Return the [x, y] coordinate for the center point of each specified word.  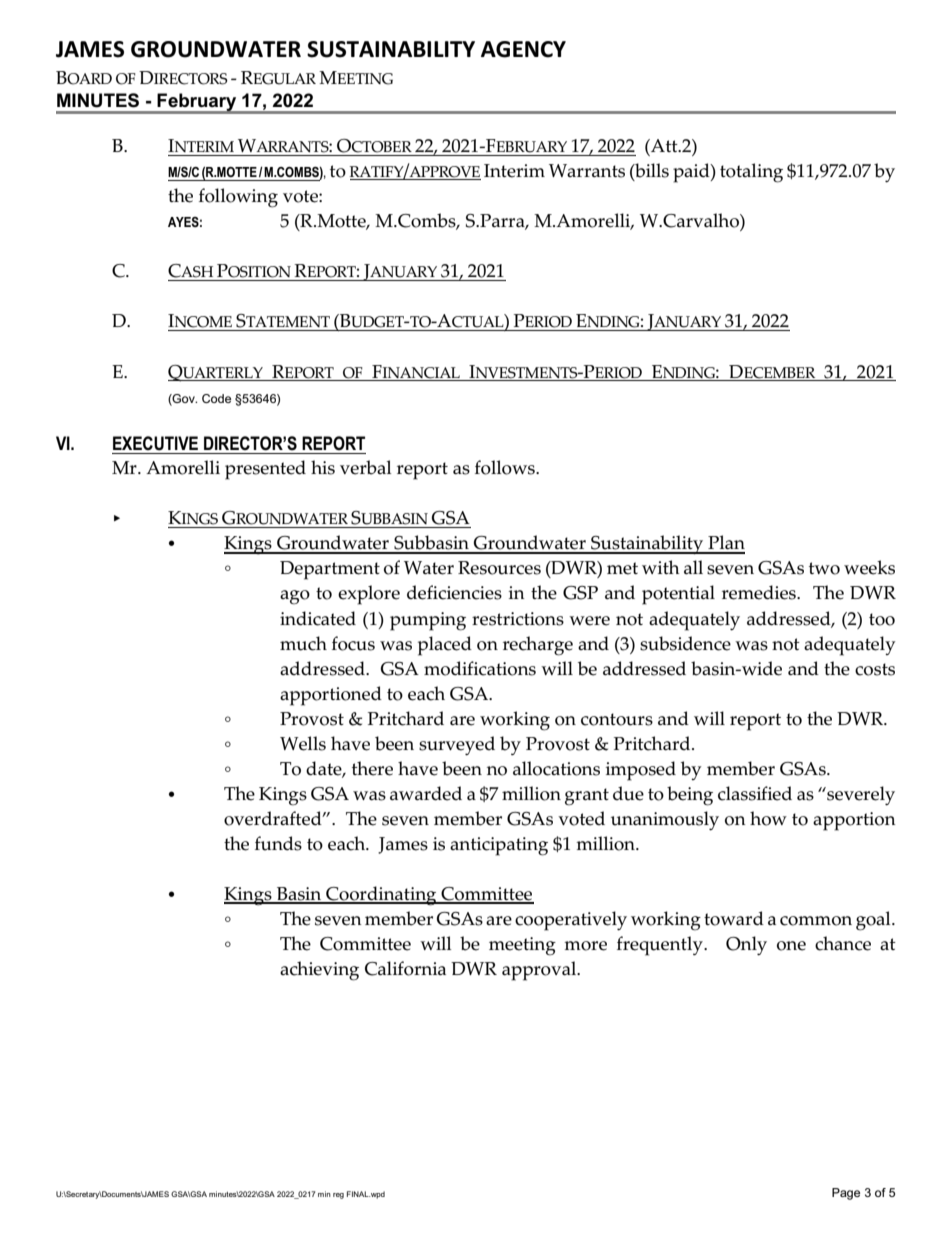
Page [846, 1194]
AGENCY [523, 49]
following [238, 198]
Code [216, 398]
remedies [760, 592]
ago [295, 597]
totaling [751, 173]
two [824, 568]
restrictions [518, 619]
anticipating [499, 846]
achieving [319, 971]
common [816, 921]
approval [540, 971]
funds [278, 843]
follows [506, 467]
